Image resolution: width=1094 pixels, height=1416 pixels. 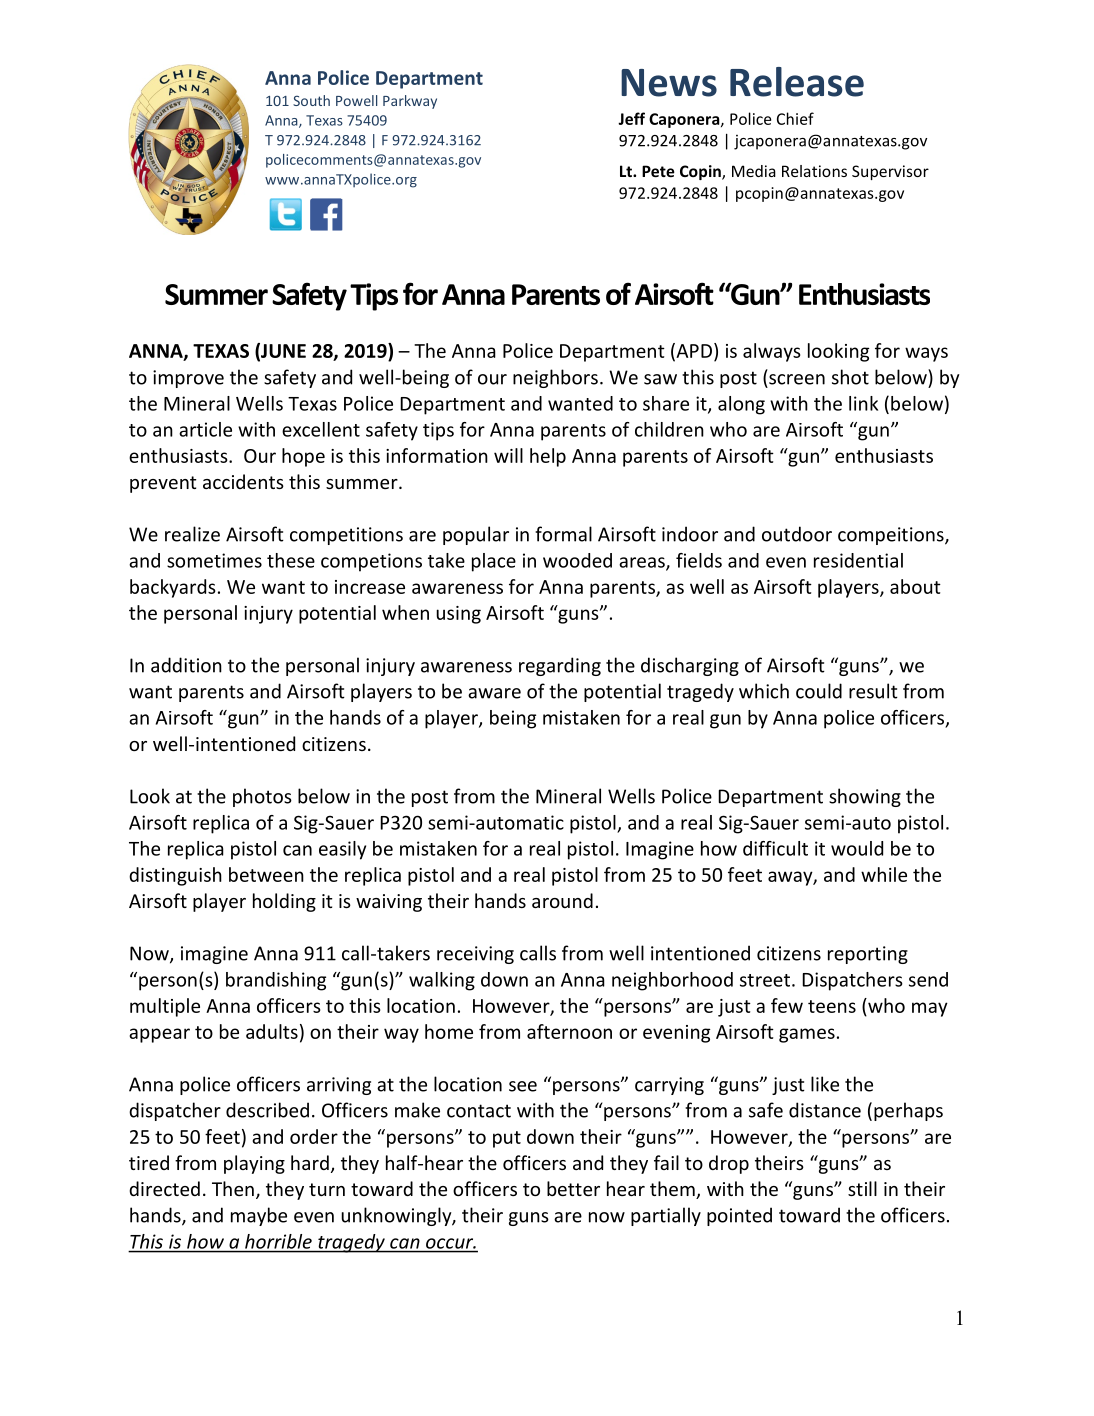 I want to click on around, so click(x=562, y=900).
